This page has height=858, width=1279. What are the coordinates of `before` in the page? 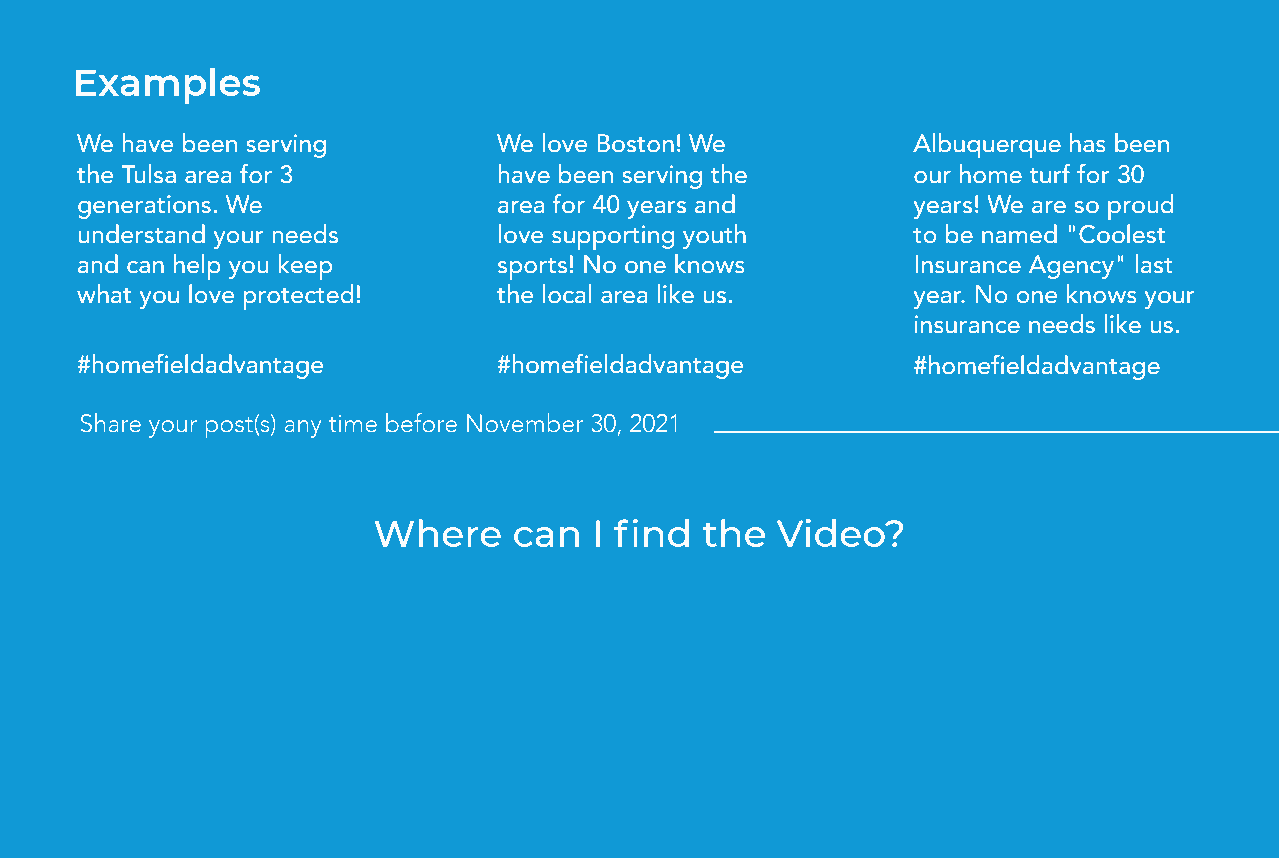 It's located at (421, 423).
